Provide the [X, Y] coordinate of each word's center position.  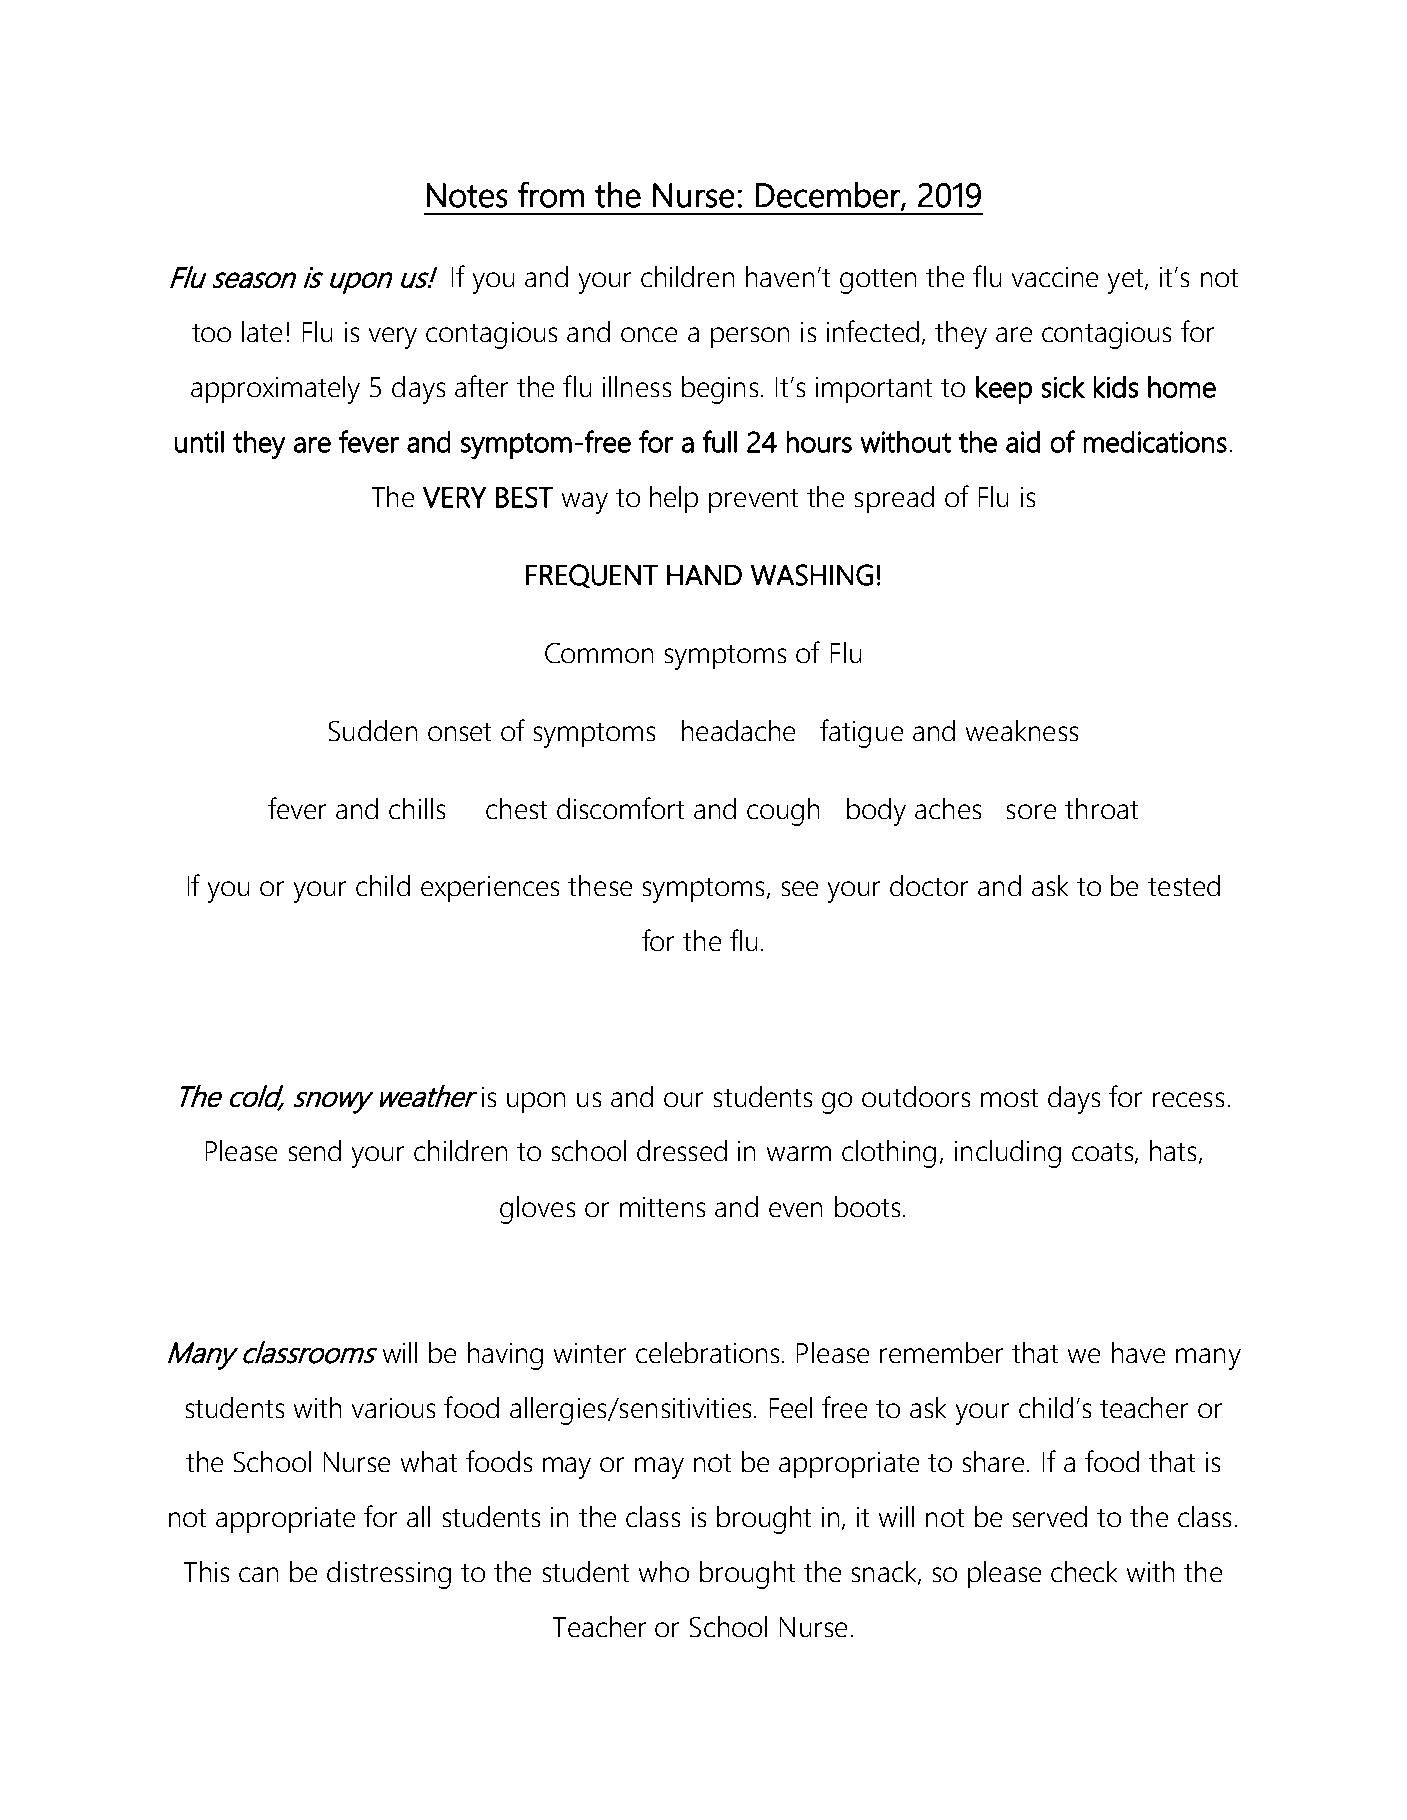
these [600, 885]
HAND [704, 575]
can [258, 1574]
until [199, 442]
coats [1102, 1152]
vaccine [1055, 277]
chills [417, 808]
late [262, 331]
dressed [682, 1150]
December [829, 196]
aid [1023, 442]
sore [1031, 811]
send [315, 1150]
